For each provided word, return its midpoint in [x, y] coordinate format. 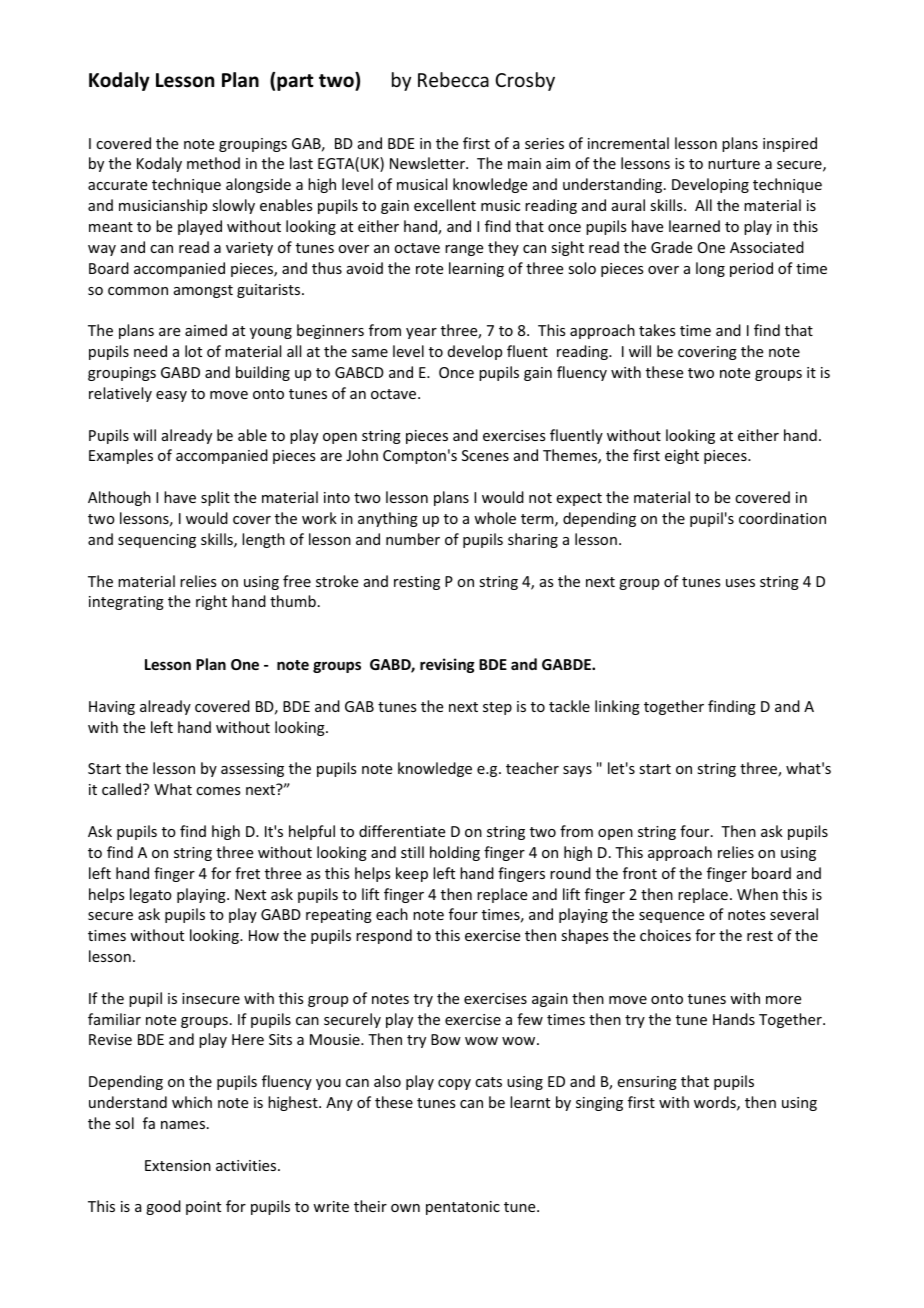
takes [657, 330]
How [264, 935]
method [213, 163]
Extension [178, 1165]
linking [617, 707]
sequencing [157, 541]
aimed [206, 330]
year [421, 333]
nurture [734, 164]
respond [384, 936]
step [497, 708]
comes [218, 791]
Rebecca [453, 79]
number [413, 539]
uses [740, 583]
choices [665, 935]
